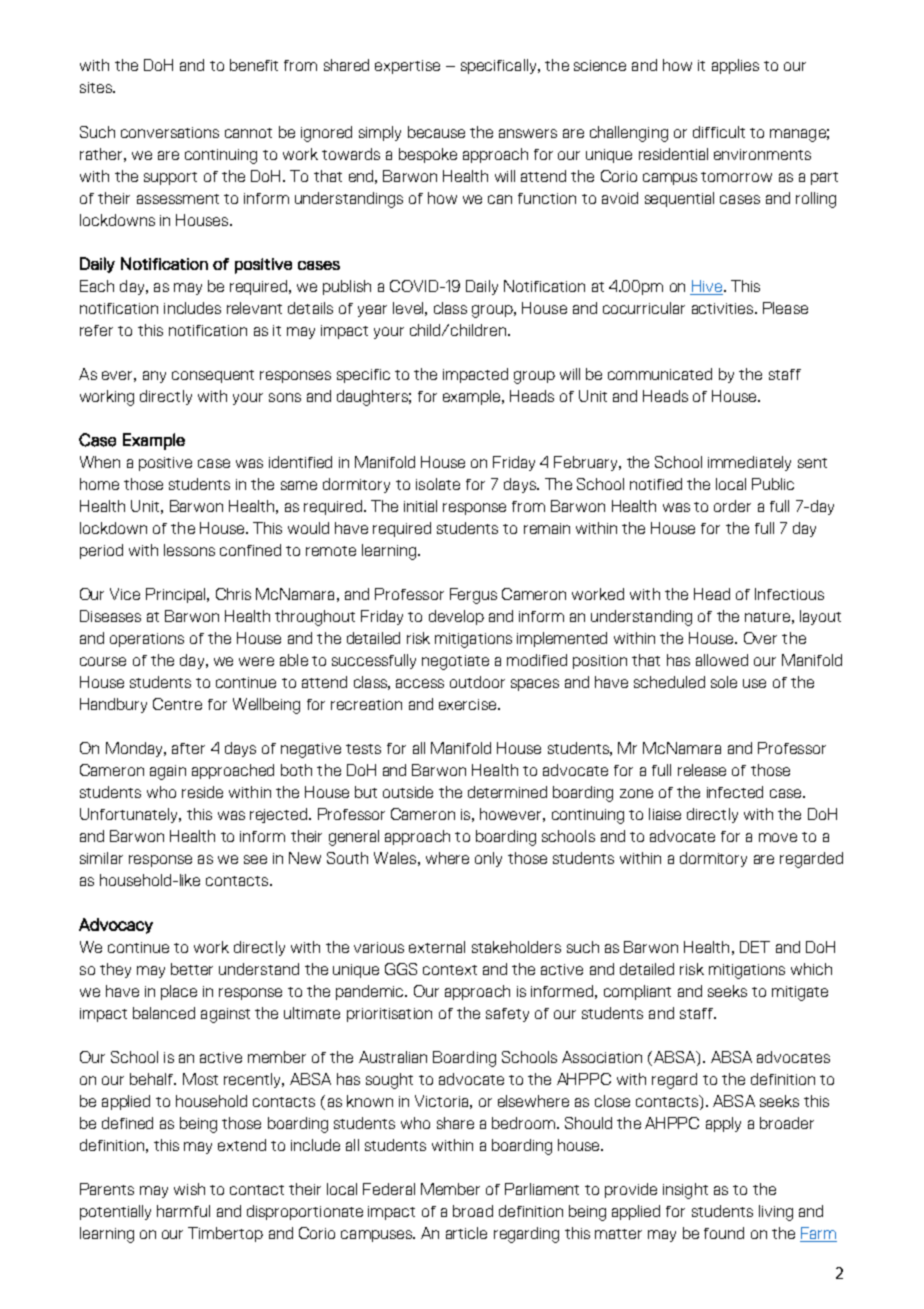  What do you see at coordinates (488, 859) in the screenshot?
I see `only` at bounding box center [488, 859].
